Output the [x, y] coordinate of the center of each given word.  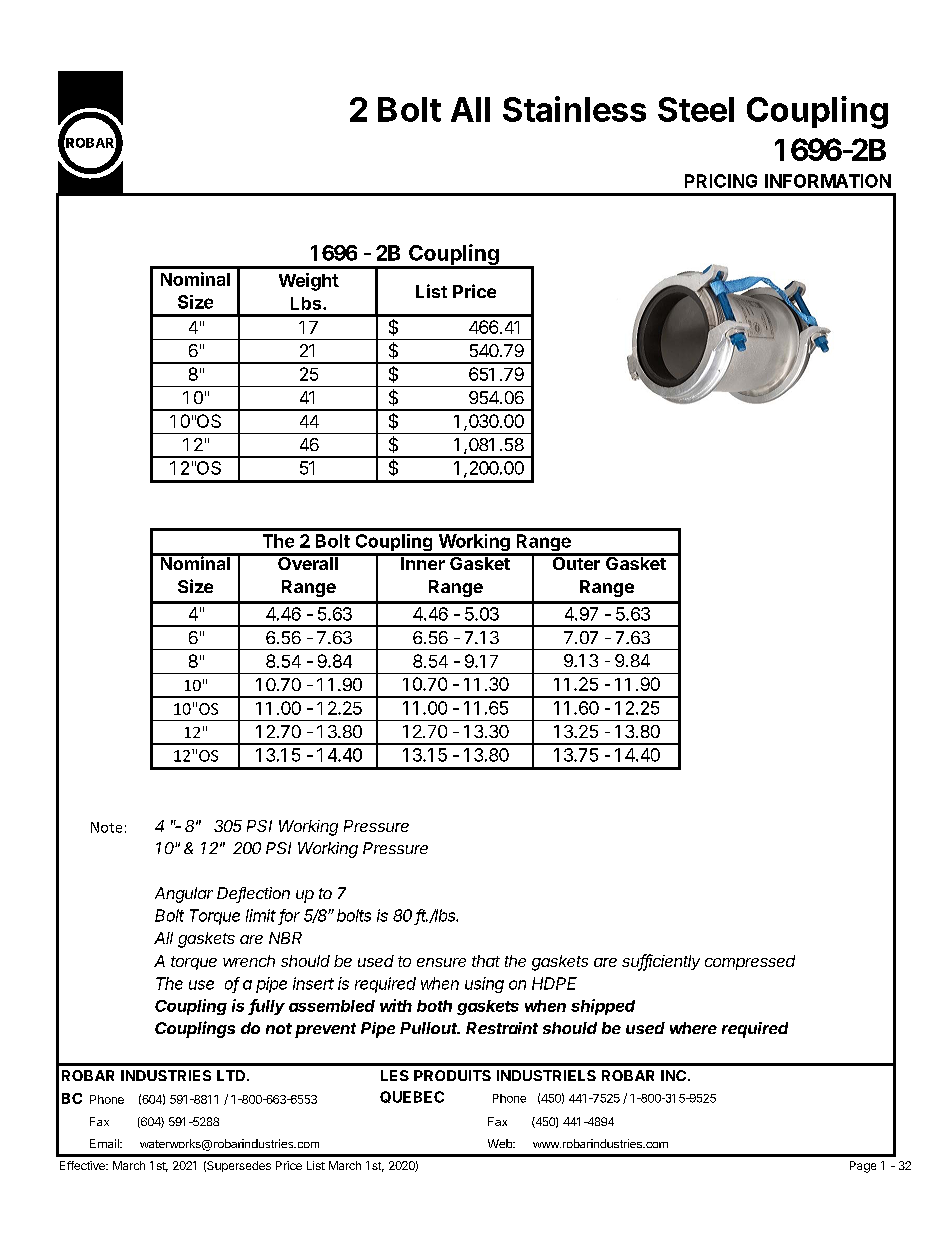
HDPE [554, 983]
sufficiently [661, 962]
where [693, 1028]
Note [106, 827]
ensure [441, 962]
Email [105, 1143]
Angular [184, 895]
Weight [309, 282]
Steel [696, 109]
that [486, 961]
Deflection [253, 894]
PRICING [721, 181]
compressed [750, 962]
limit [261, 915]
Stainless [574, 109]
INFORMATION [828, 181]
